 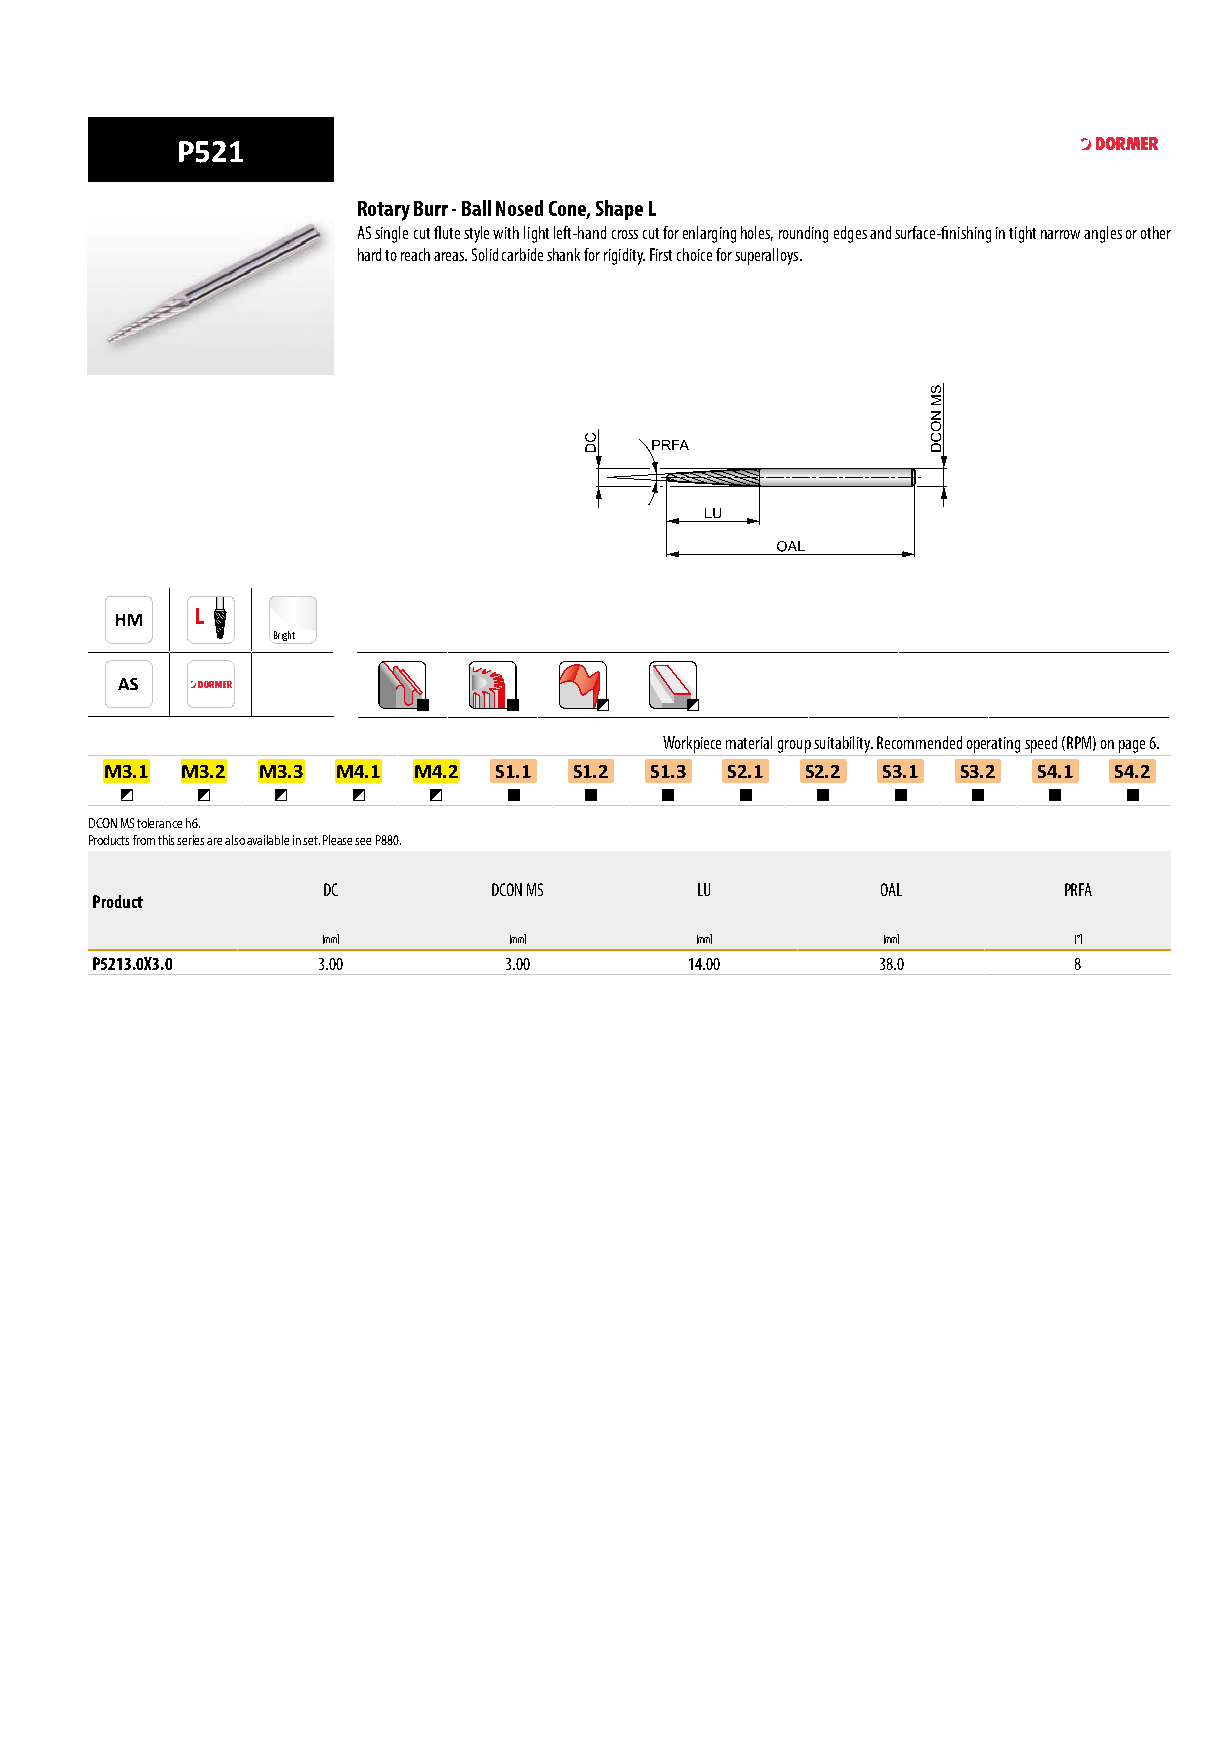 What do you see at coordinates (391, 234) in the screenshot?
I see `single` at bounding box center [391, 234].
